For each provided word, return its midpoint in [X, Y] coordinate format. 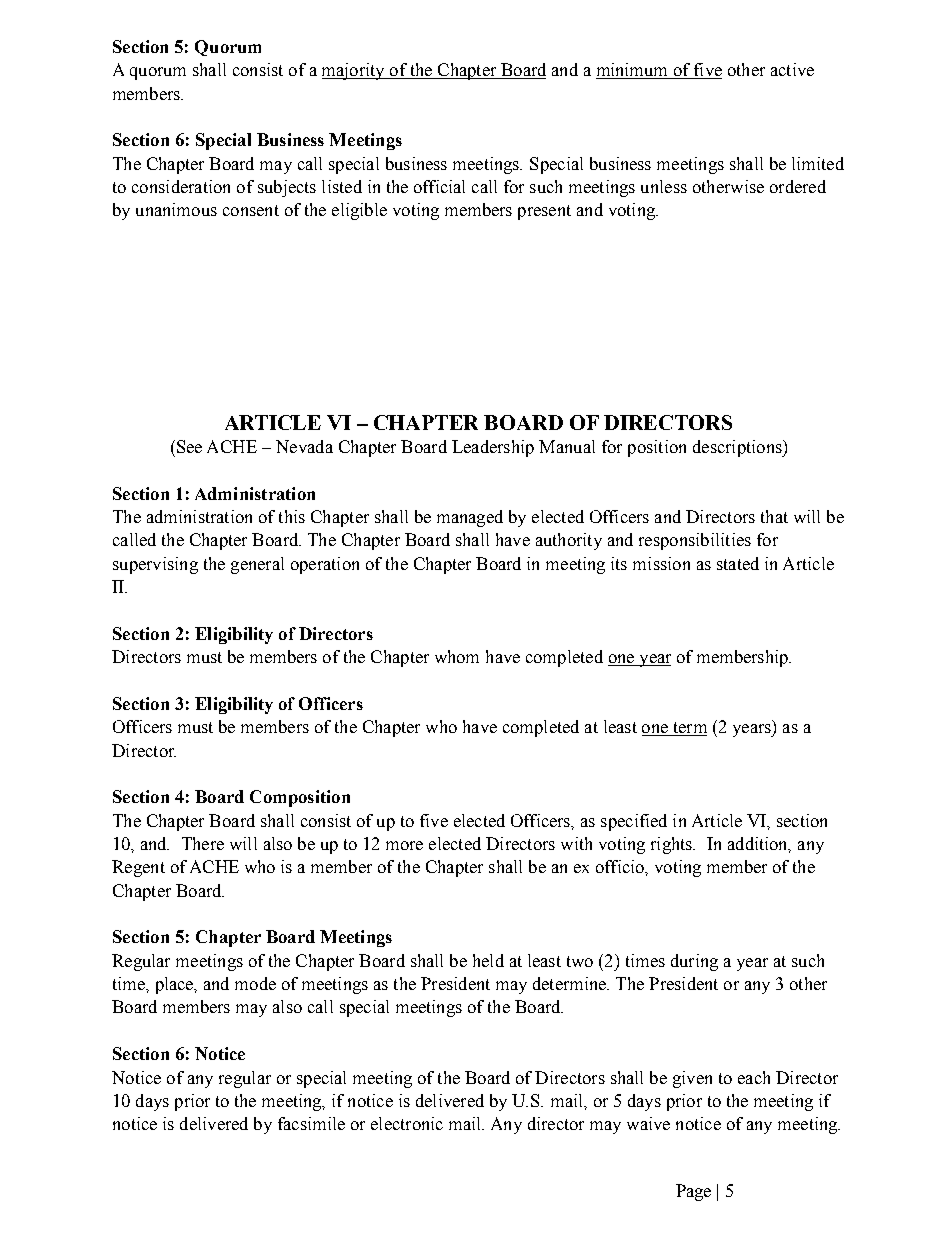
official [439, 186]
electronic [407, 1123]
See [188, 446]
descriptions [738, 448]
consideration [181, 186]
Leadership [493, 448]
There [203, 843]
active [792, 69]
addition [759, 845]
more [404, 845]
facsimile [311, 1123]
